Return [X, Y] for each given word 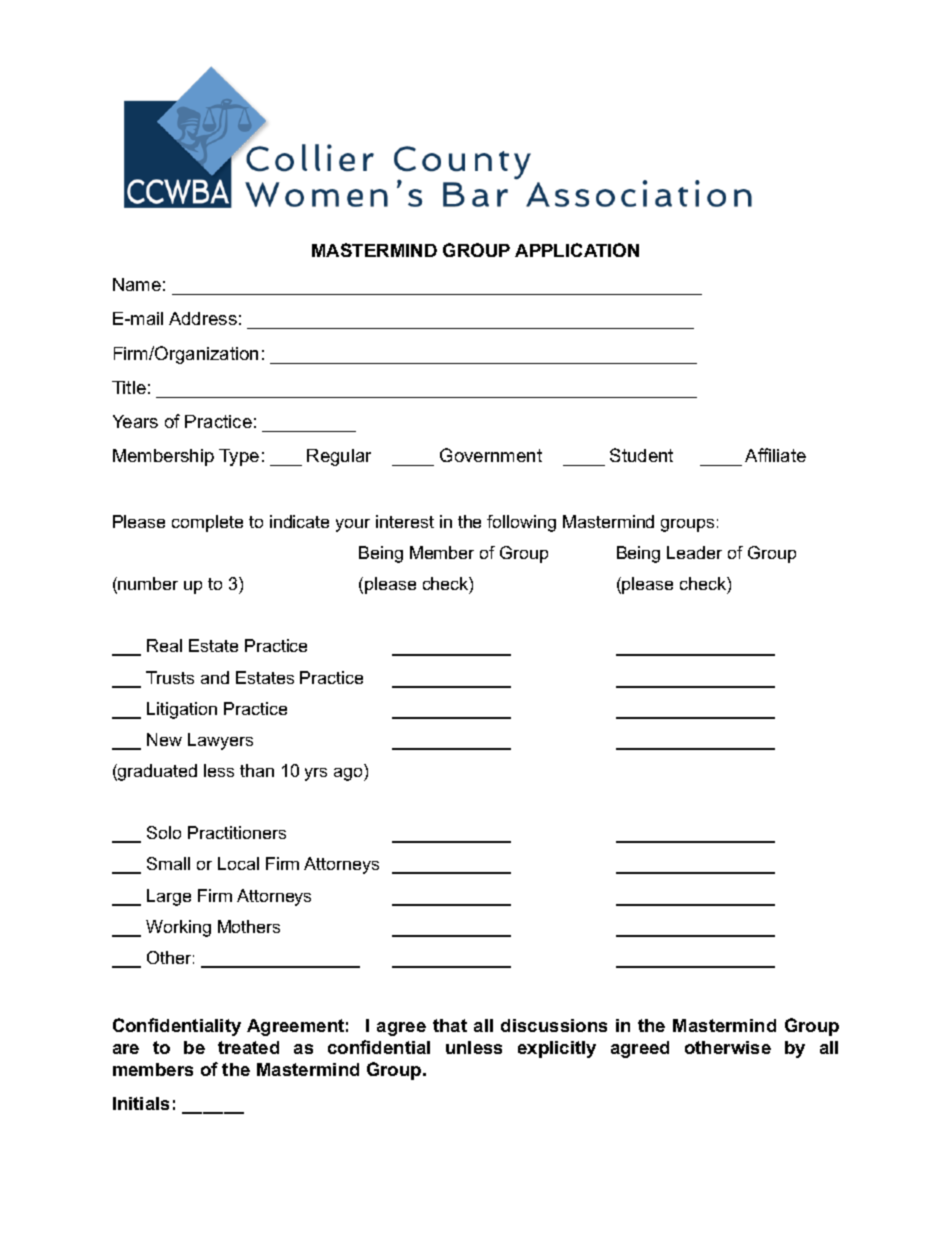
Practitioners [237, 832]
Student [641, 455]
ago [349, 774]
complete [207, 523]
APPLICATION [577, 250]
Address [203, 318]
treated [248, 1047]
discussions [554, 1025]
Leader [694, 552]
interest [405, 521]
